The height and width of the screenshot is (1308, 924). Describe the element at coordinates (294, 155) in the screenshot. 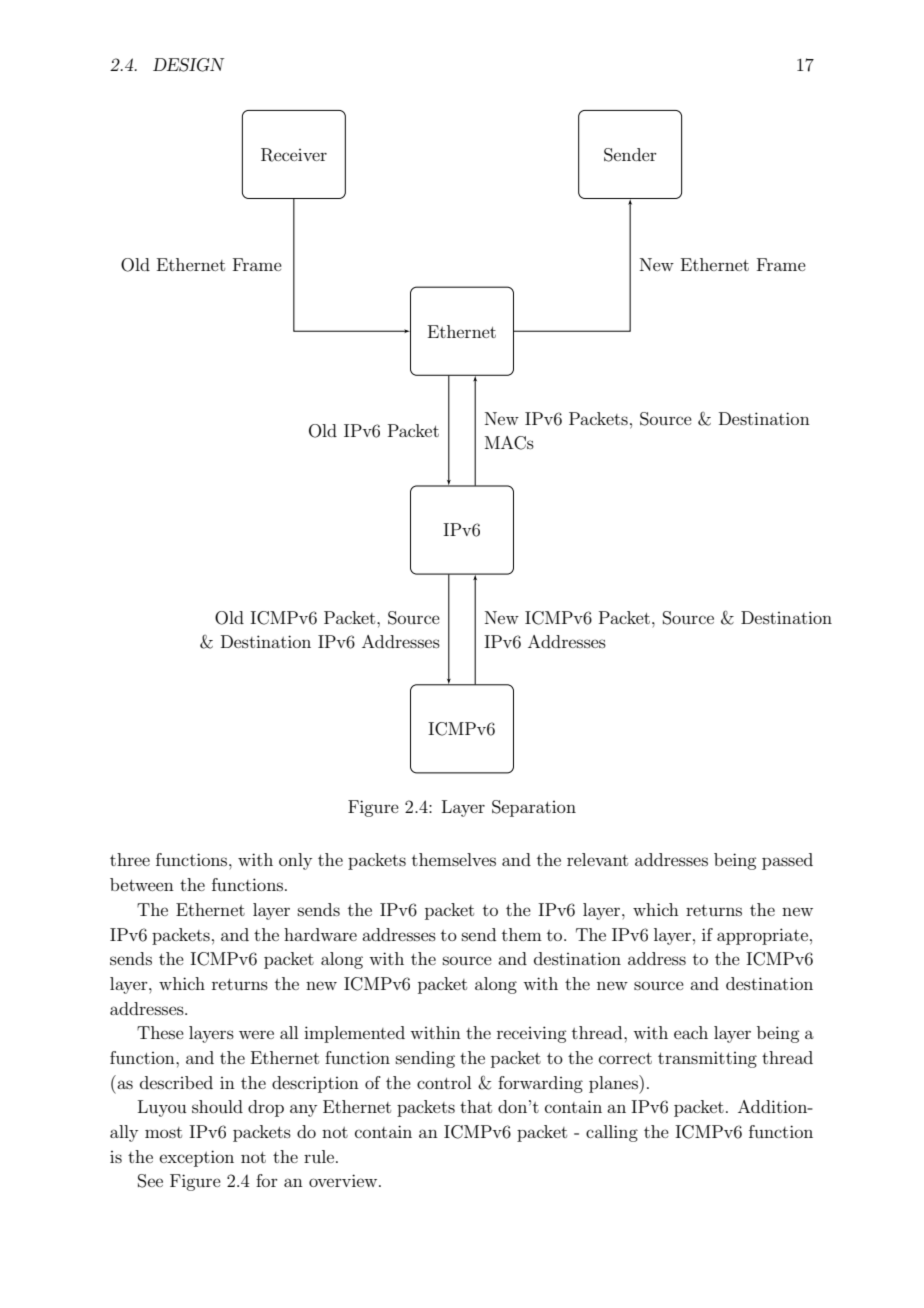

I see `Receiver` at that location.
